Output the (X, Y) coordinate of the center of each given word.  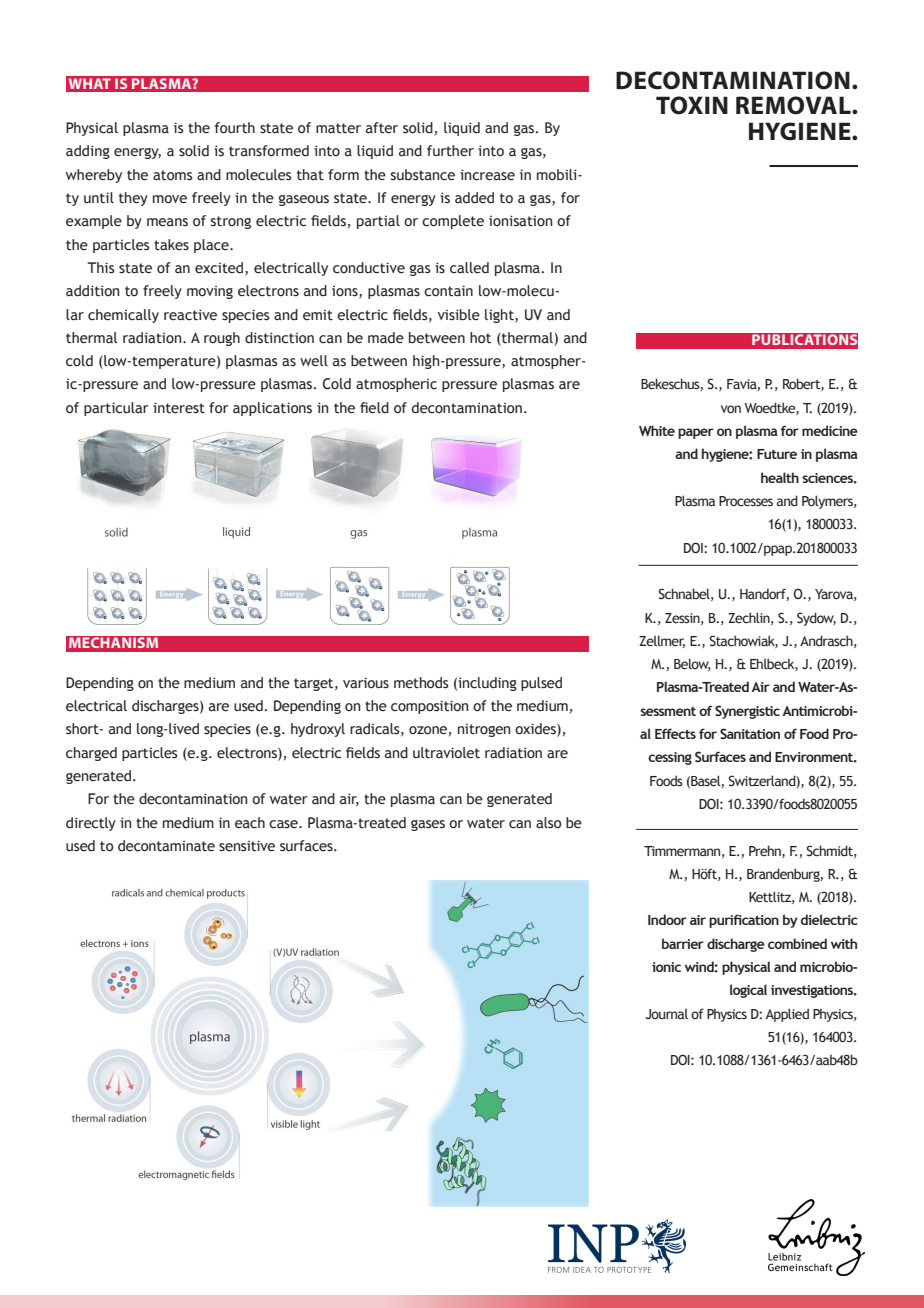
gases (428, 825)
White (657, 430)
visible (459, 315)
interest (179, 408)
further (450, 151)
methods (421, 683)
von (731, 409)
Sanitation (750, 733)
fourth (235, 128)
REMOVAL (794, 105)
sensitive (247, 846)
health (780, 477)
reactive (190, 315)
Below (692, 664)
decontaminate (166, 846)
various (366, 683)
